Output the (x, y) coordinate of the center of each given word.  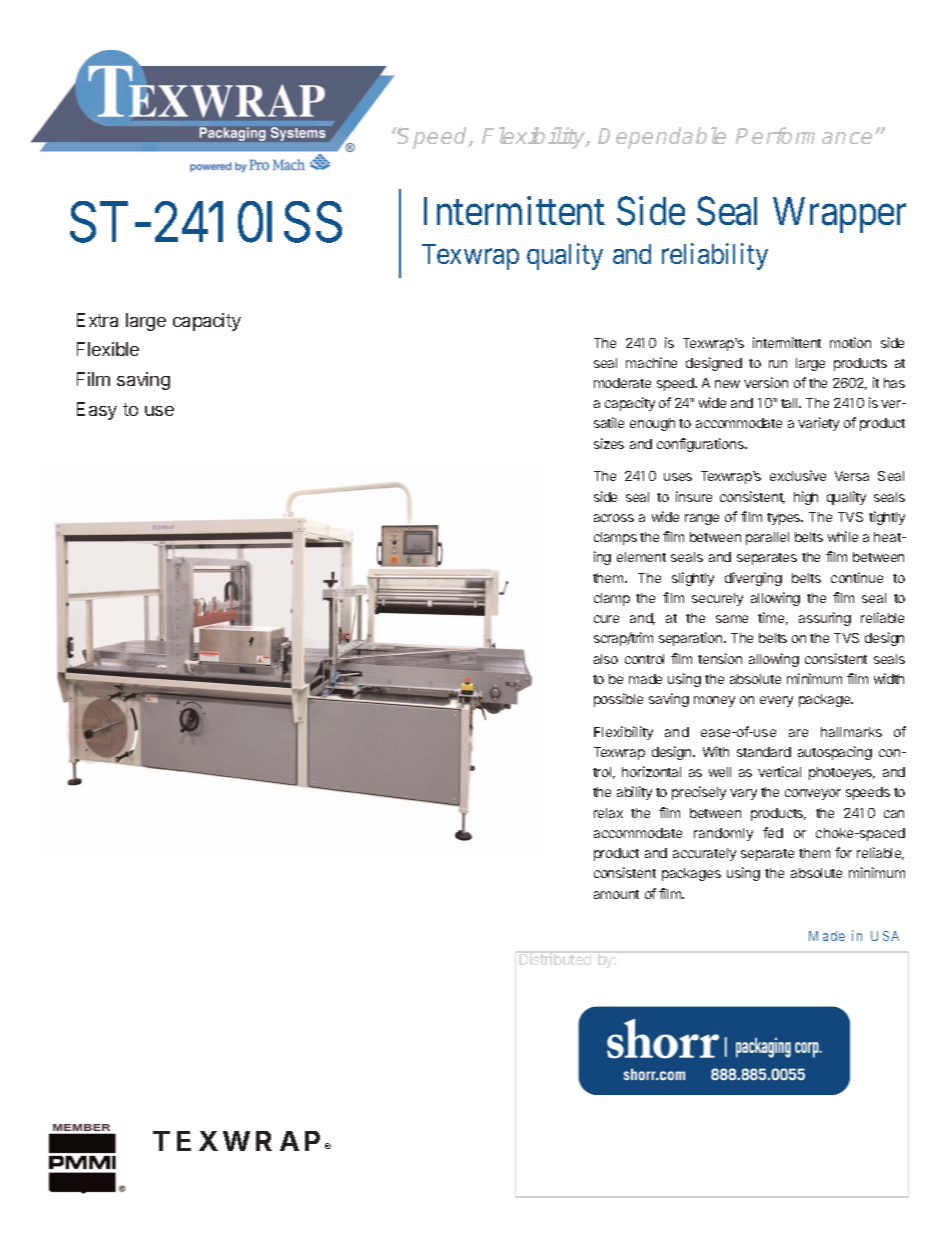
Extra (97, 320)
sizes (609, 443)
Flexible (108, 349)
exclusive (798, 475)
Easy (97, 411)
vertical (779, 771)
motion (850, 342)
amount (616, 894)
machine (651, 362)
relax (608, 813)
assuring (825, 619)
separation (692, 639)
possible (618, 700)
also (606, 659)
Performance (804, 135)
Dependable (662, 138)
